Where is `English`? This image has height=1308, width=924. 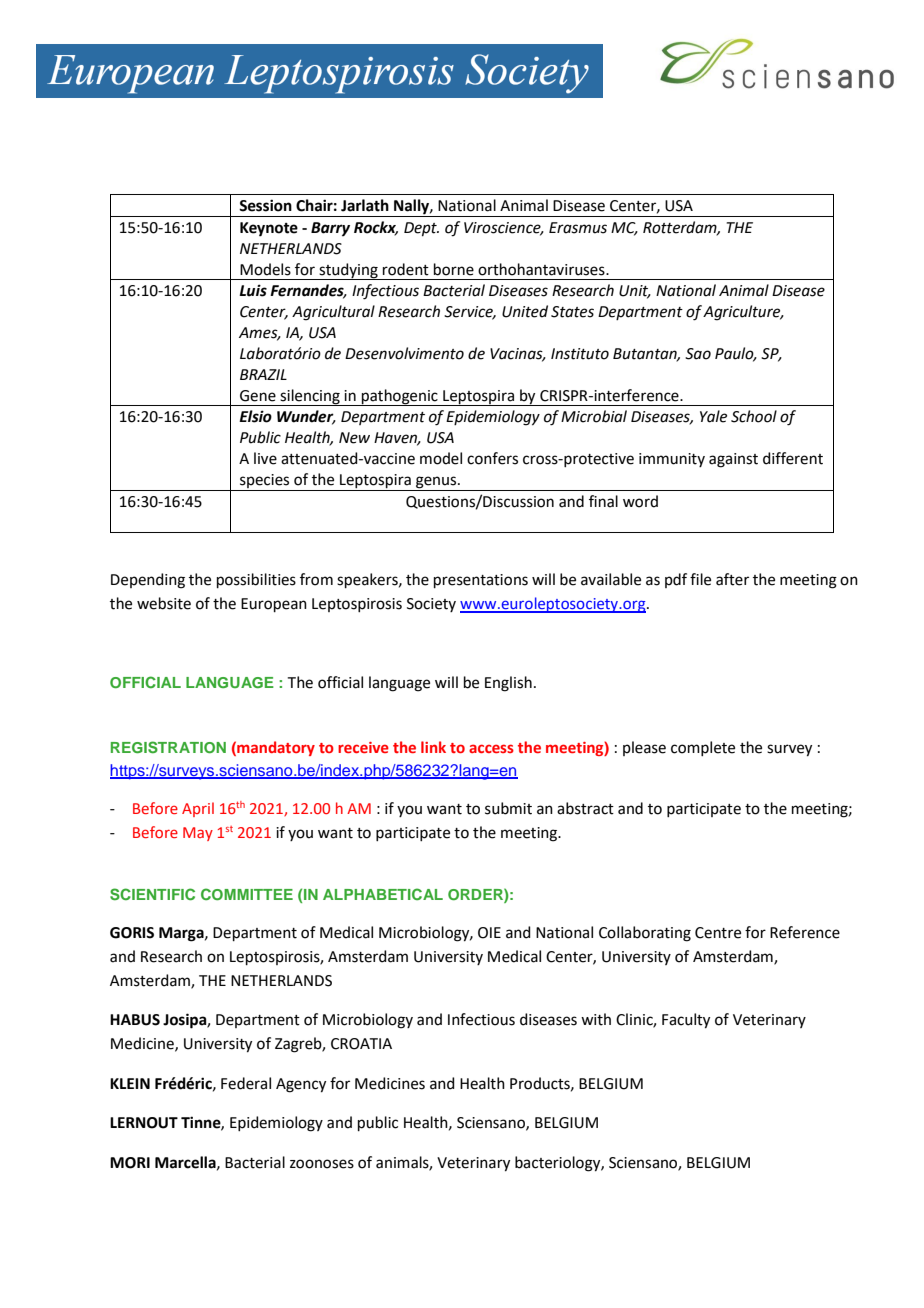 English is located at coordinates (508, 684).
